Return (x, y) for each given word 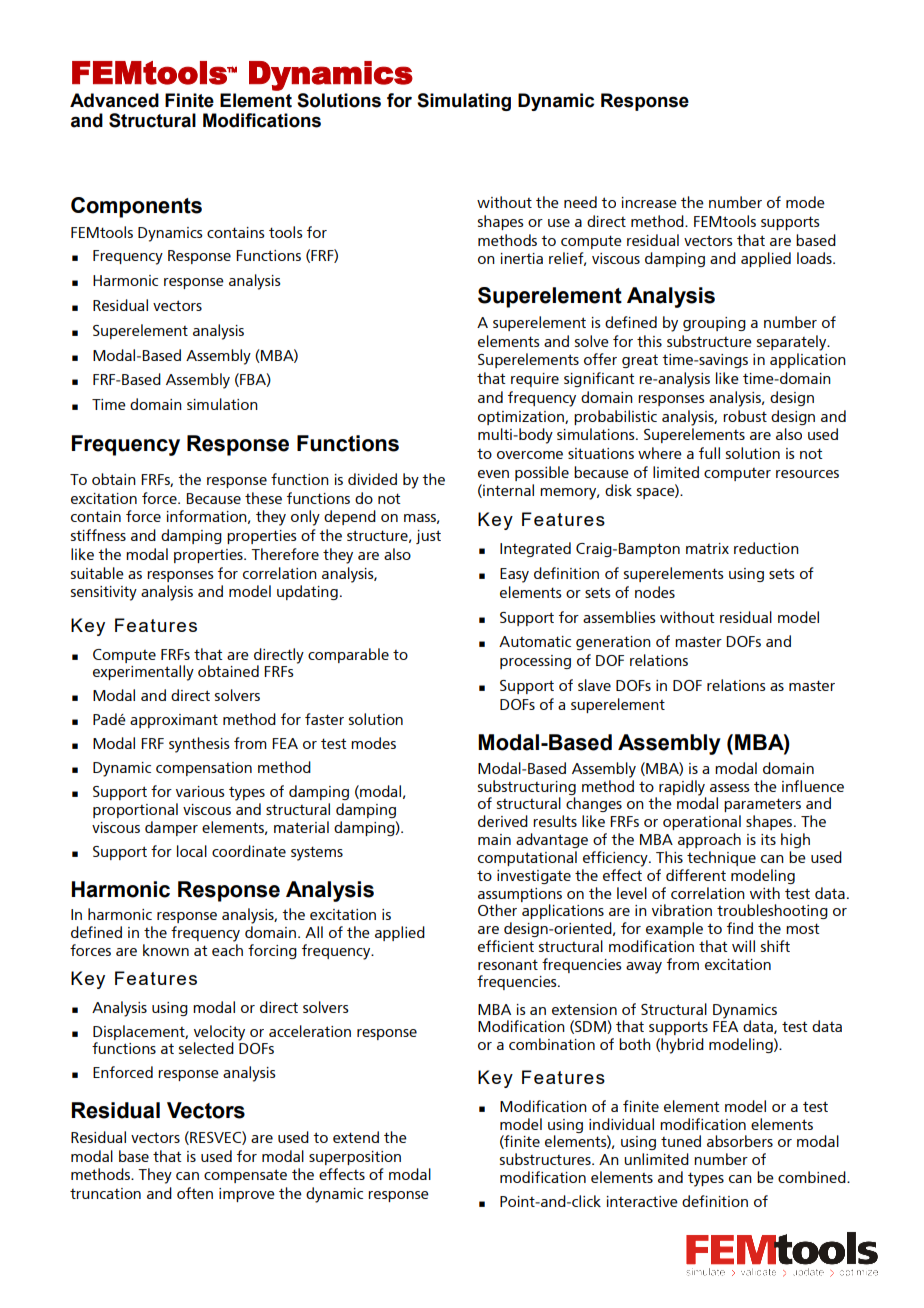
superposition (355, 1158)
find (740, 928)
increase (649, 202)
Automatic (535, 641)
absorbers (740, 1141)
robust (745, 416)
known (166, 950)
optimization (522, 418)
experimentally (143, 673)
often (195, 1193)
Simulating (464, 102)
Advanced (114, 100)
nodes (655, 592)
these (263, 498)
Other (497, 910)
